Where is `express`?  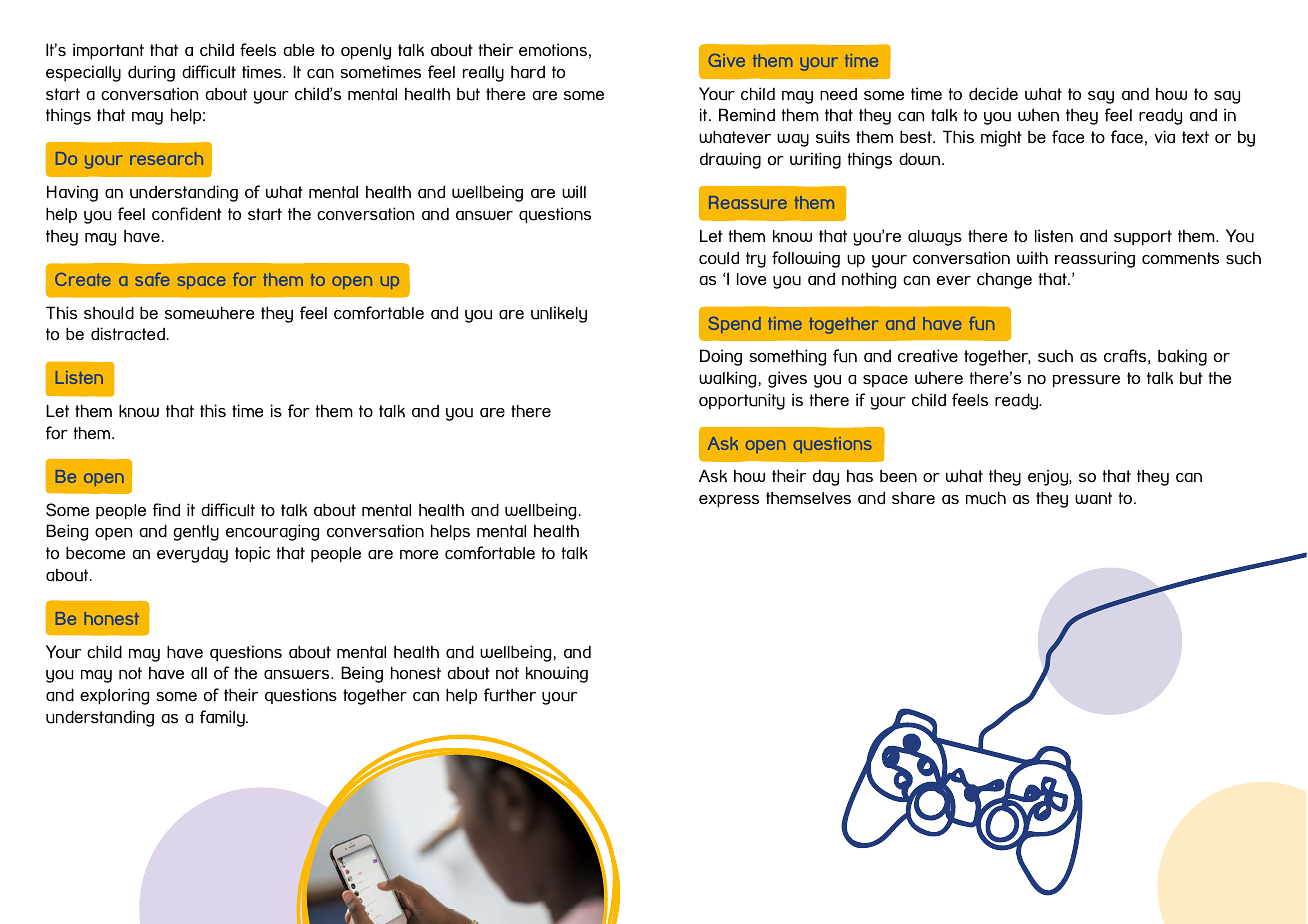
express is located at coordinates (729, 501).
